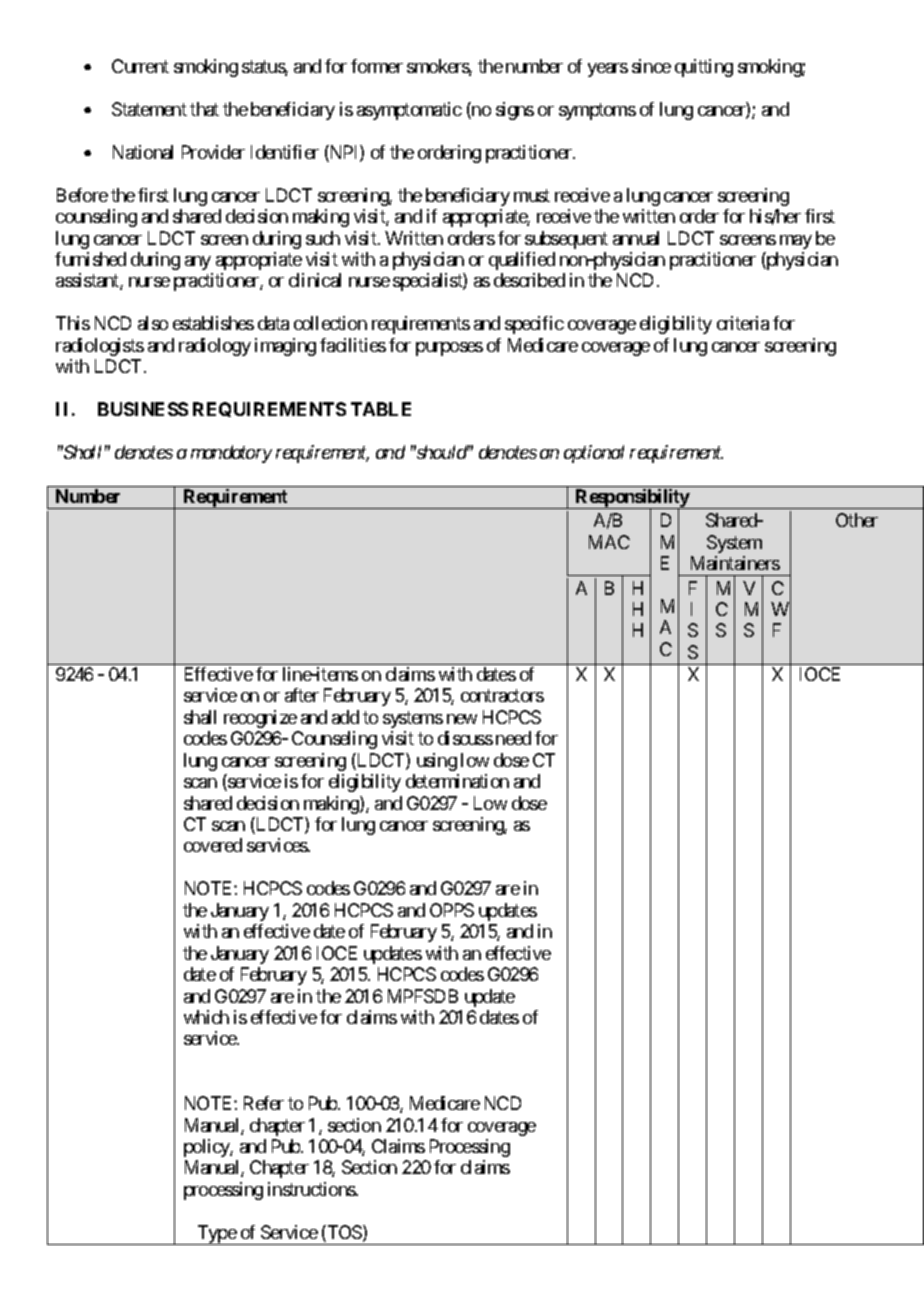  I want to click on recognize, so click(260, 719).
